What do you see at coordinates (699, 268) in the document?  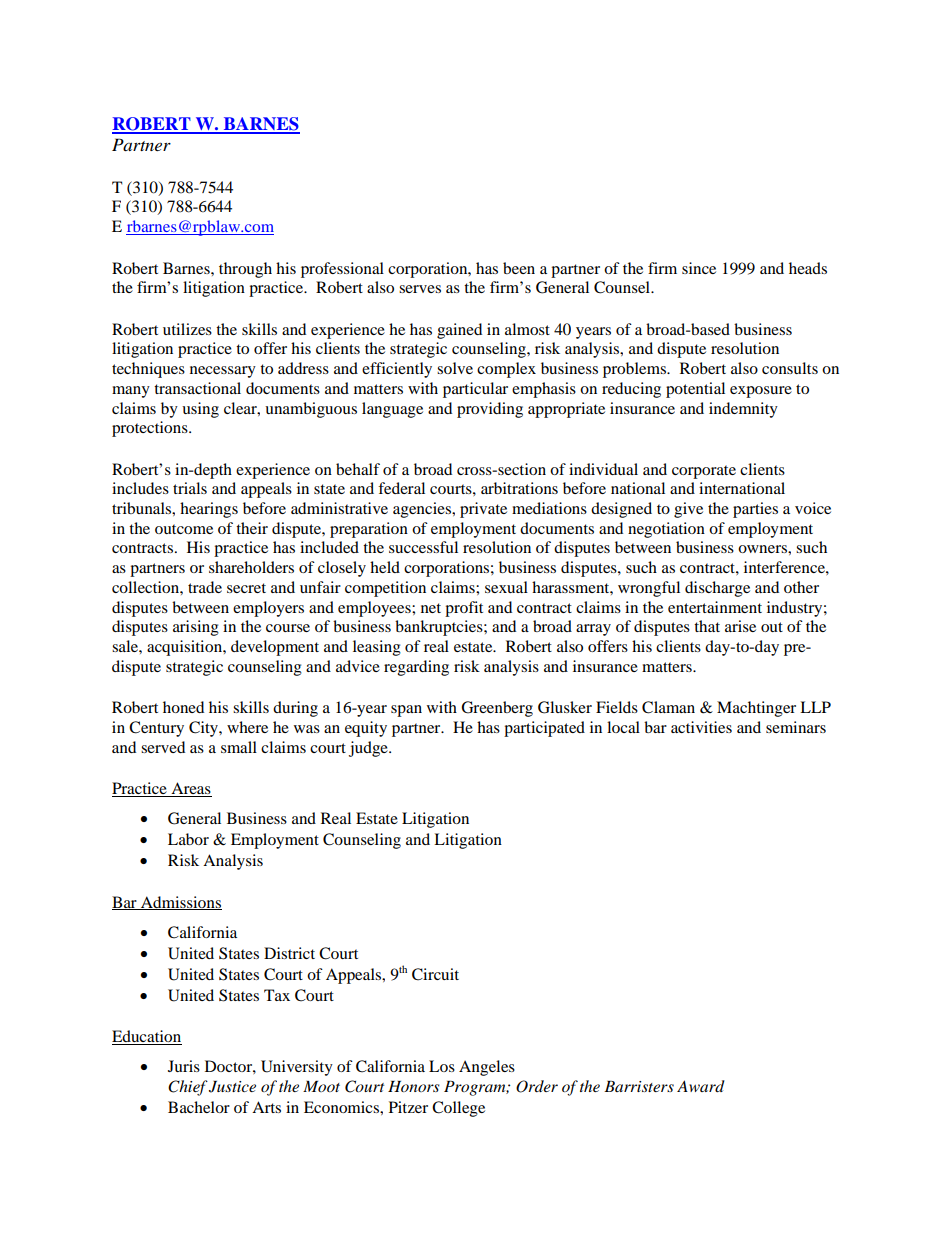 I see `since` at bounding box center [699, 268].
